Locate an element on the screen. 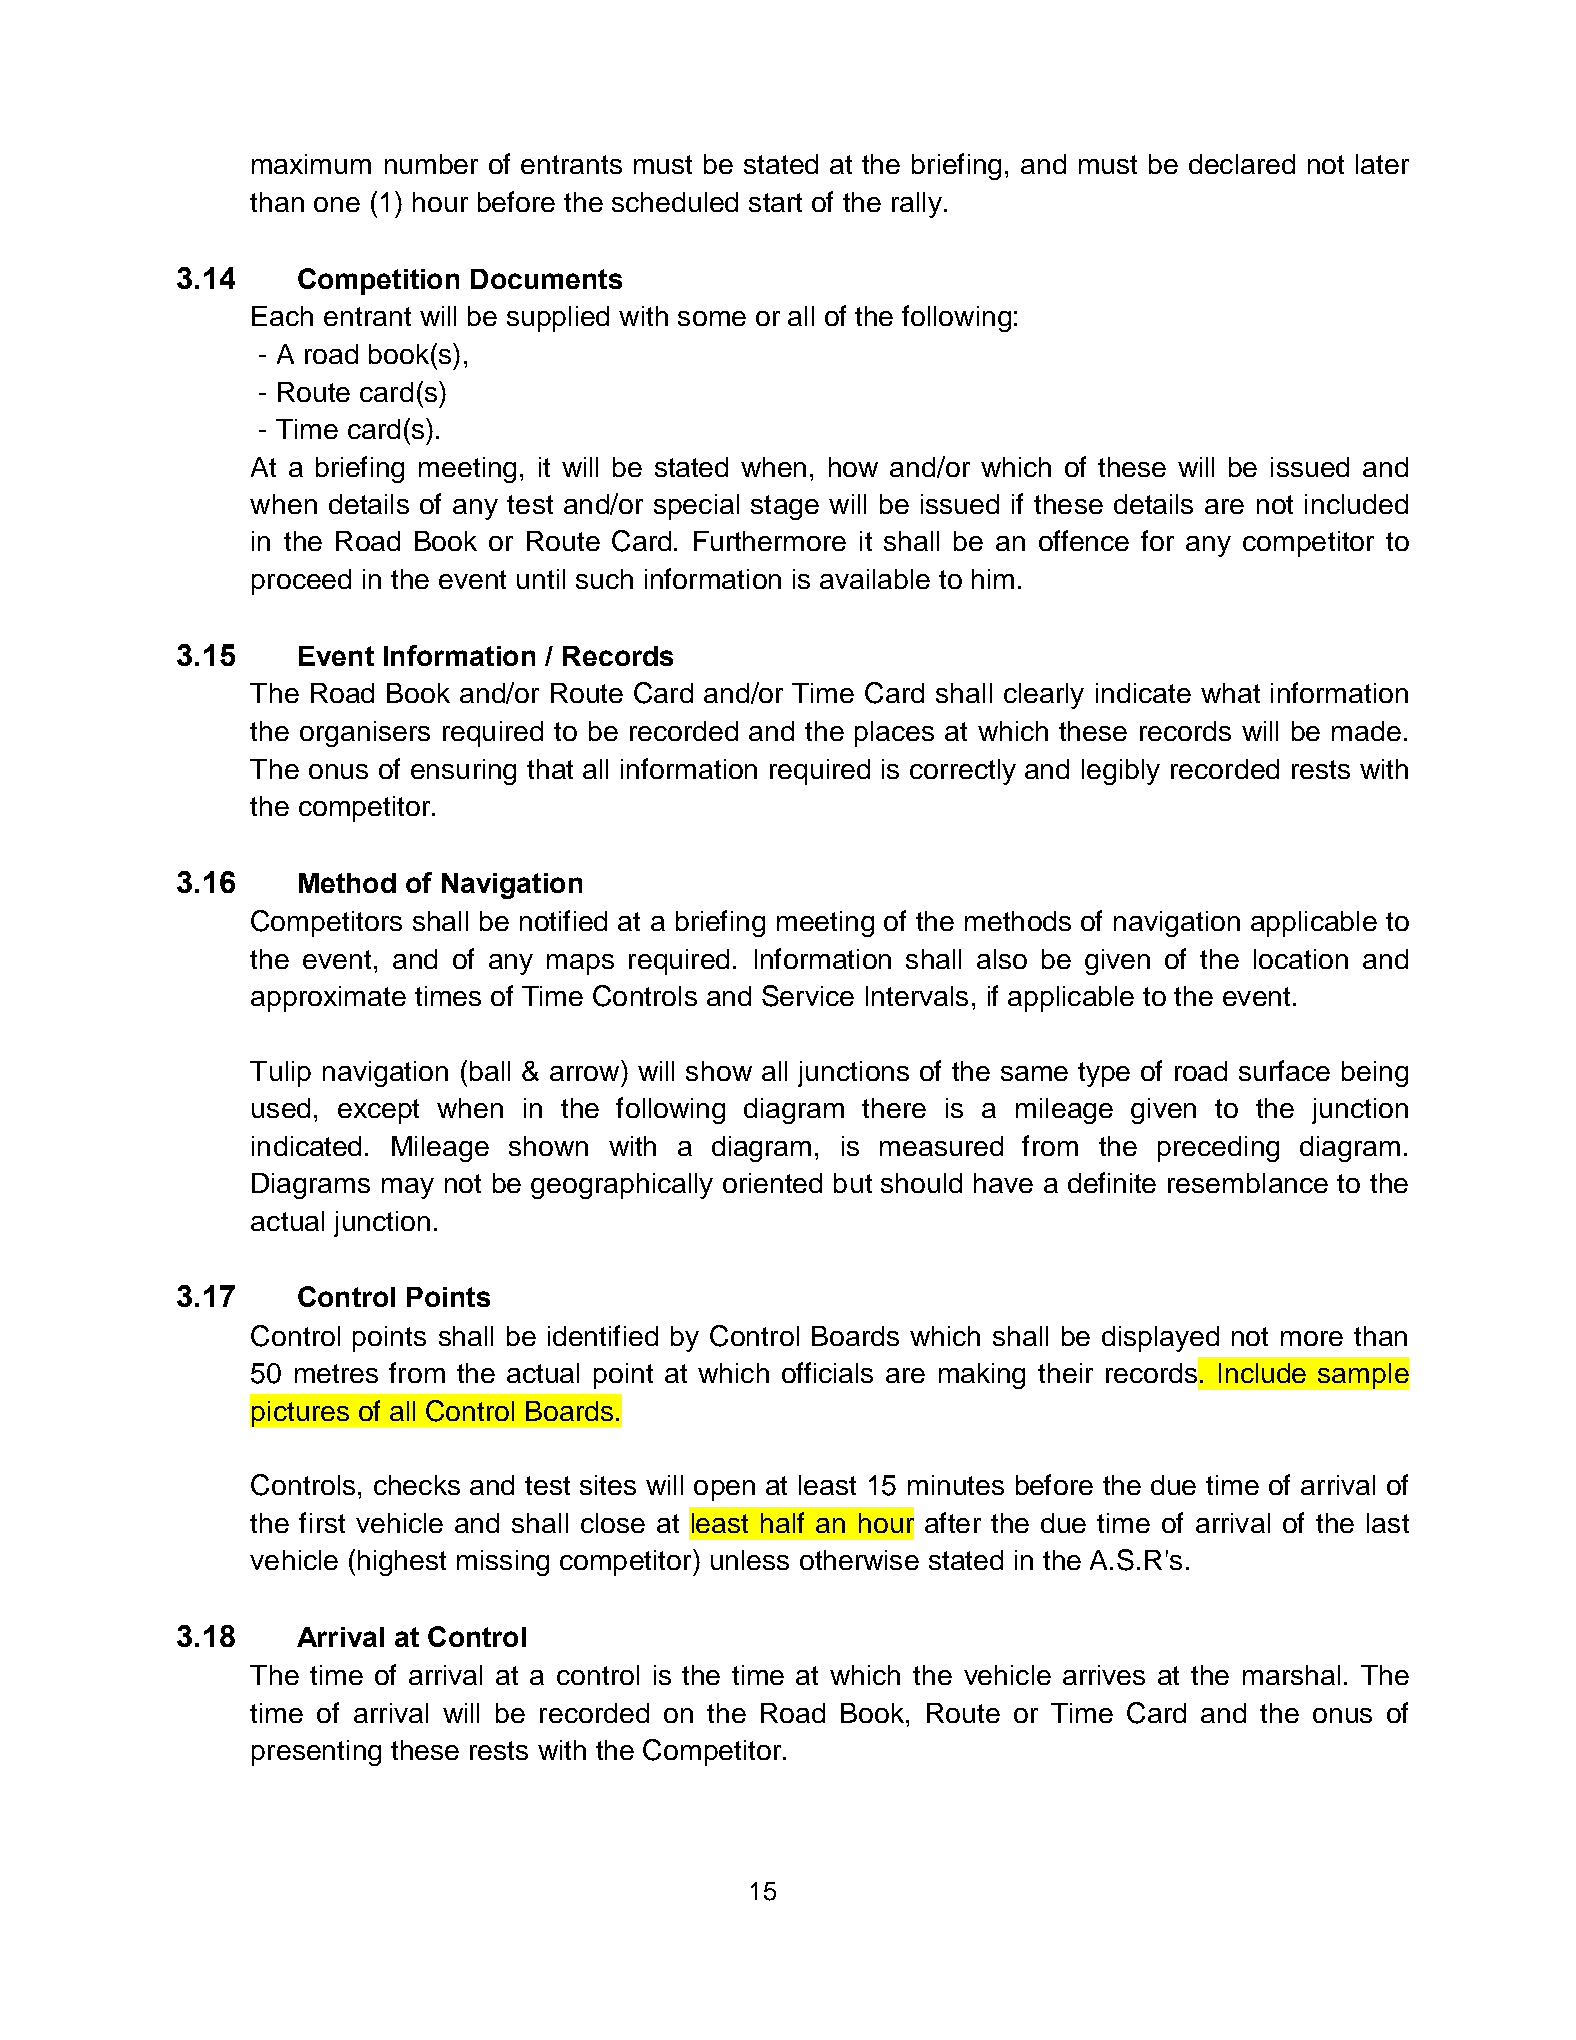  number is located at coordinates (431, 164).
